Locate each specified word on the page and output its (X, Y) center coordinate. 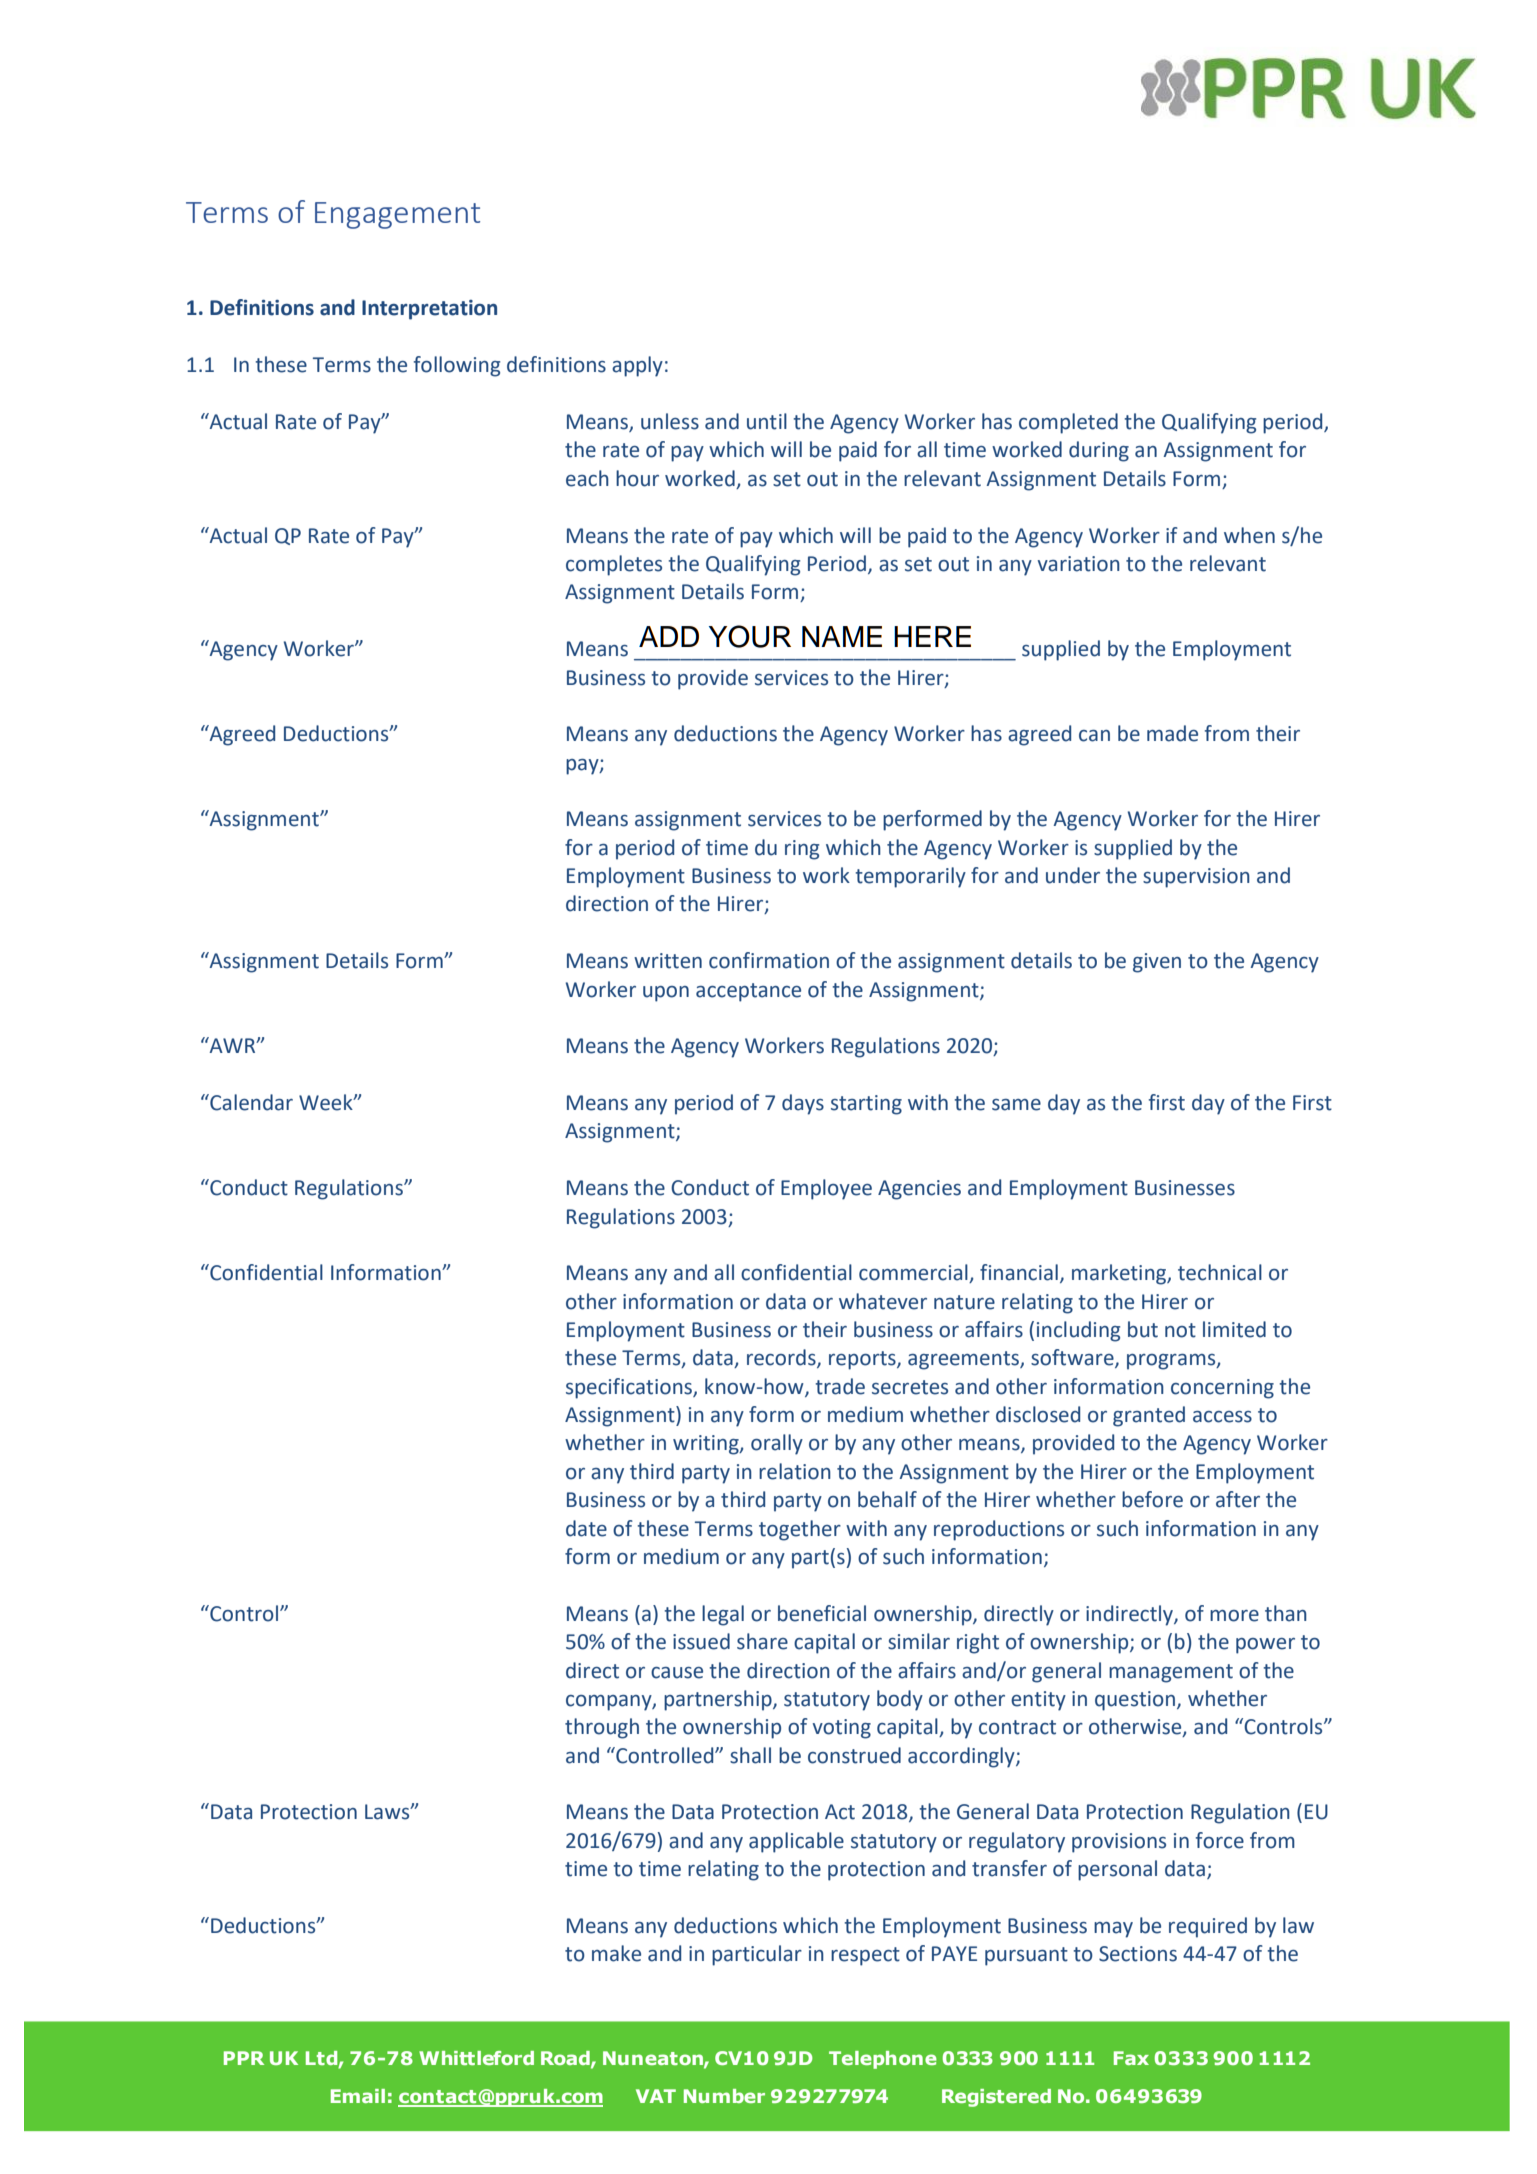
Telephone (883, 2060)
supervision (1196, 878)
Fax (1131, 2058)
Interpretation (429, 310)
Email (358, 2096)
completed (1068, 423)
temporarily (910, 877)
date (586, 1528)
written (668, 961)
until (767, 421)
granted (1149, 1416)
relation (795, 1471)
